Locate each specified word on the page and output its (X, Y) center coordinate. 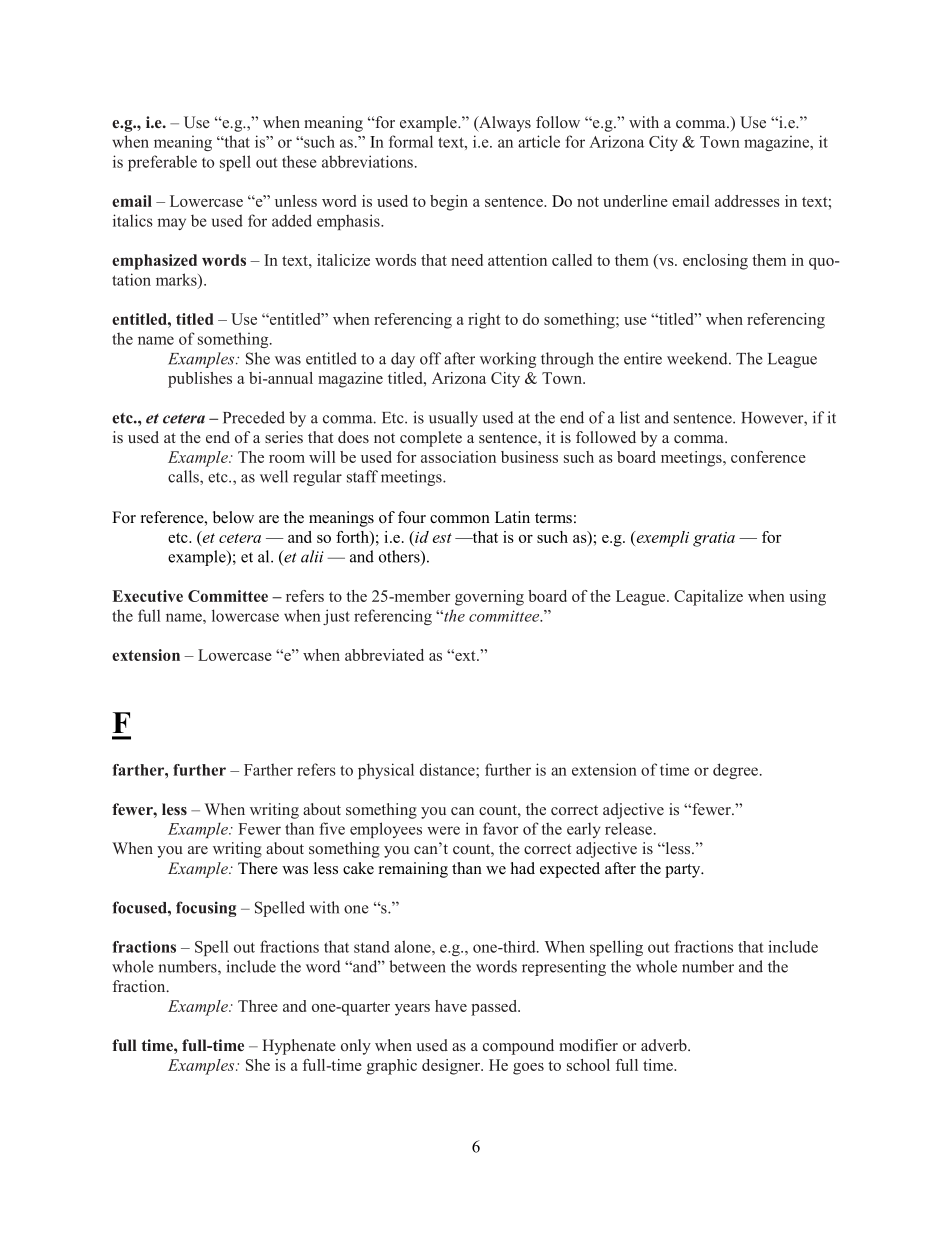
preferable (162, 163)
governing (489, 598)
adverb (665, 1045)
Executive (147, 596)
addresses (747, 201)
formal (411, 141)
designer (452, 1067)
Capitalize (708, 598)
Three (258, 1006)
